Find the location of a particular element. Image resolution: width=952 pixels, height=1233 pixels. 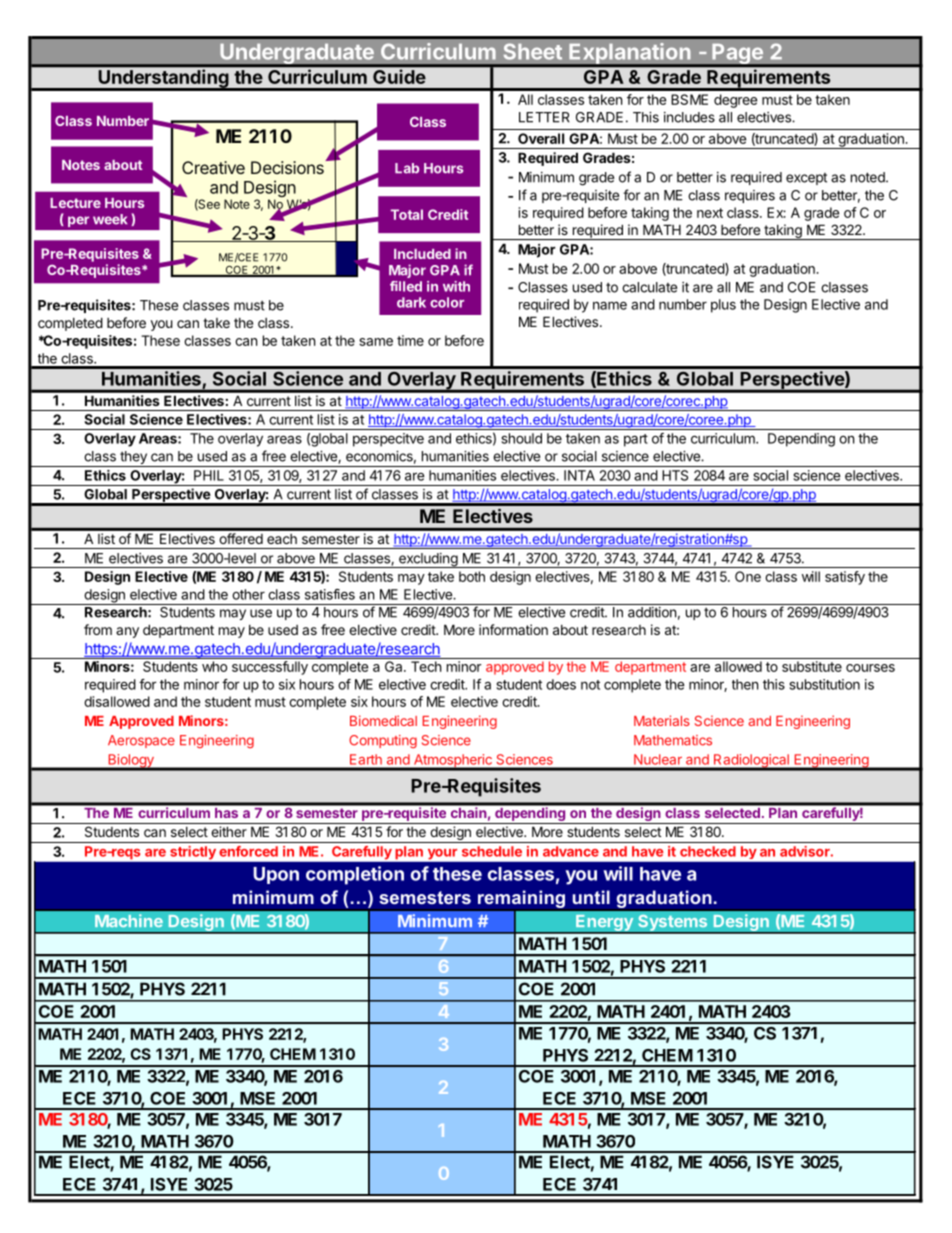

should is located at coordinates (522, 438).
